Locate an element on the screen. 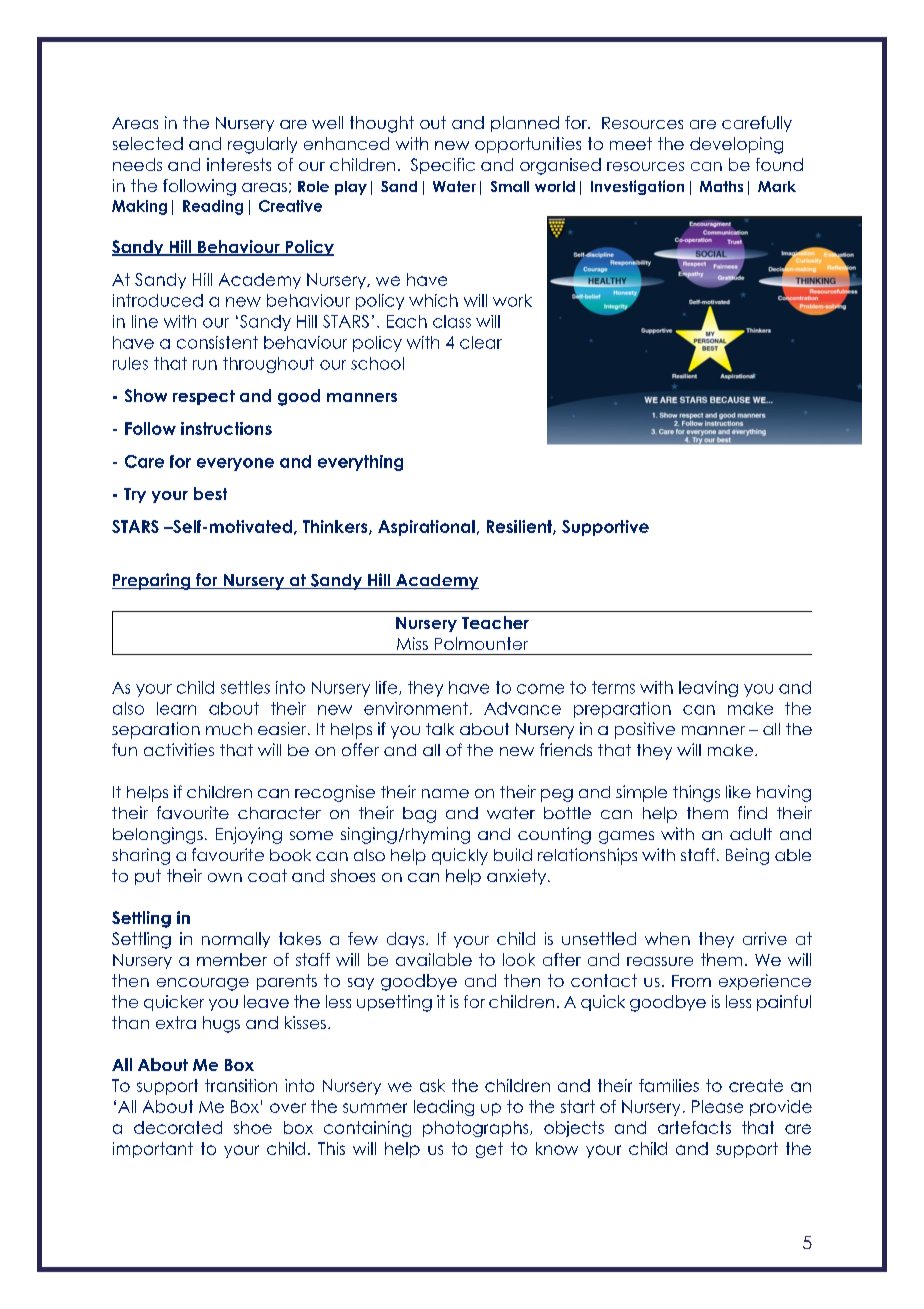  developing is located at coordinates (736, 145).
